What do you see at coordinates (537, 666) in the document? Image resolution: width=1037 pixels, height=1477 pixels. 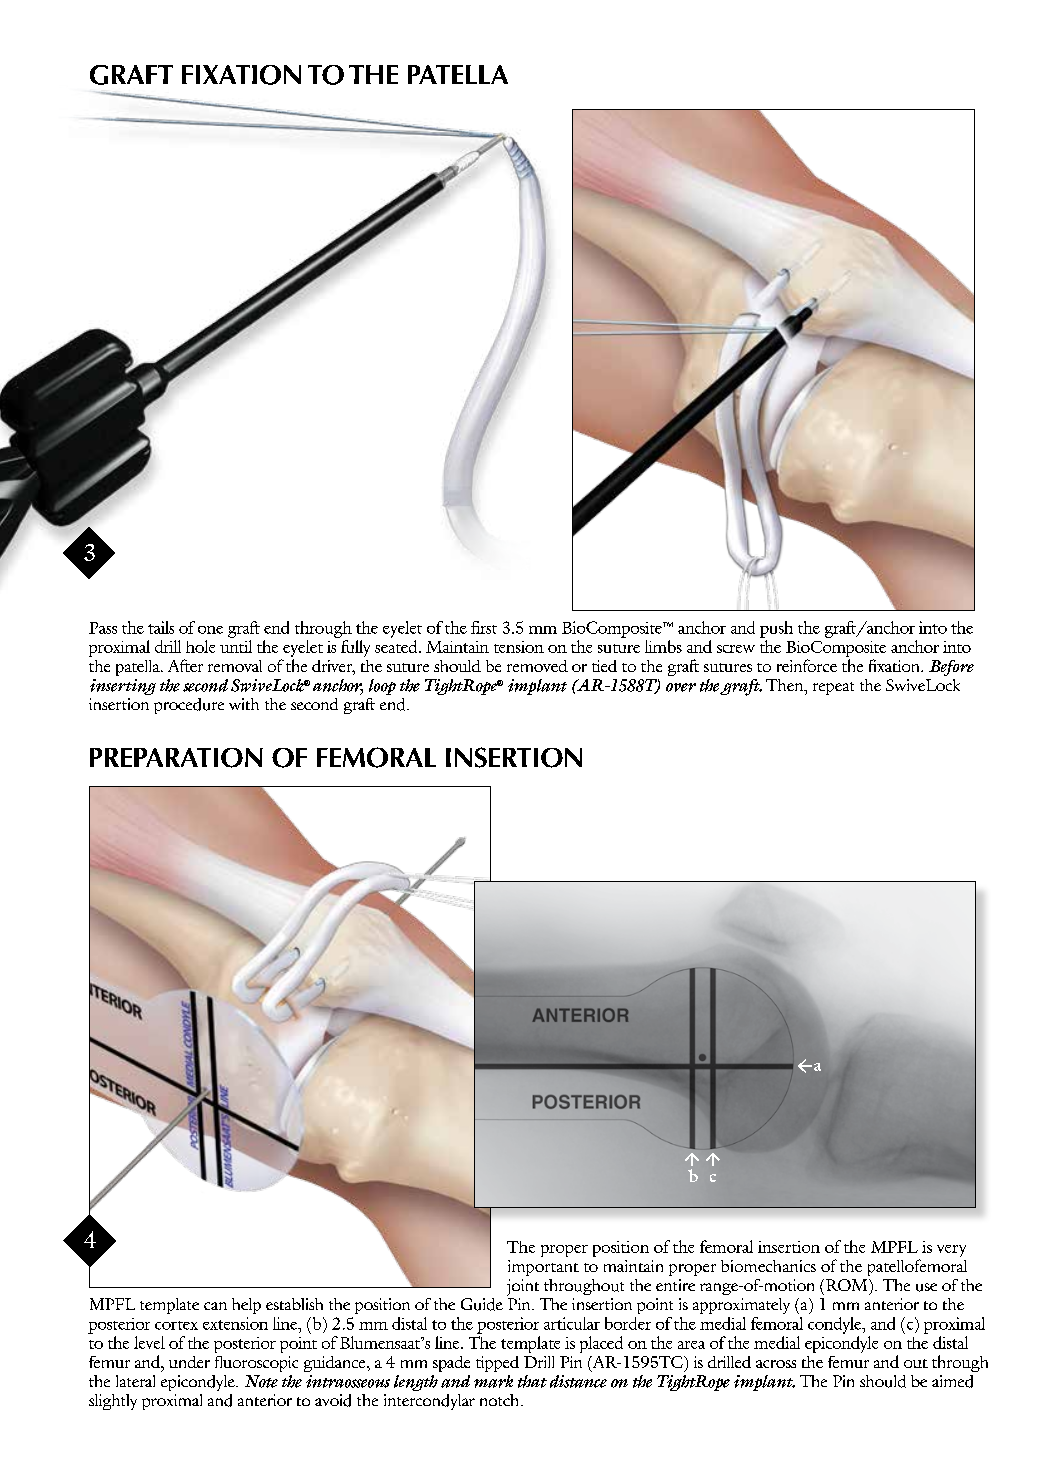 I see `removed` at bounding box center [537, 666].
